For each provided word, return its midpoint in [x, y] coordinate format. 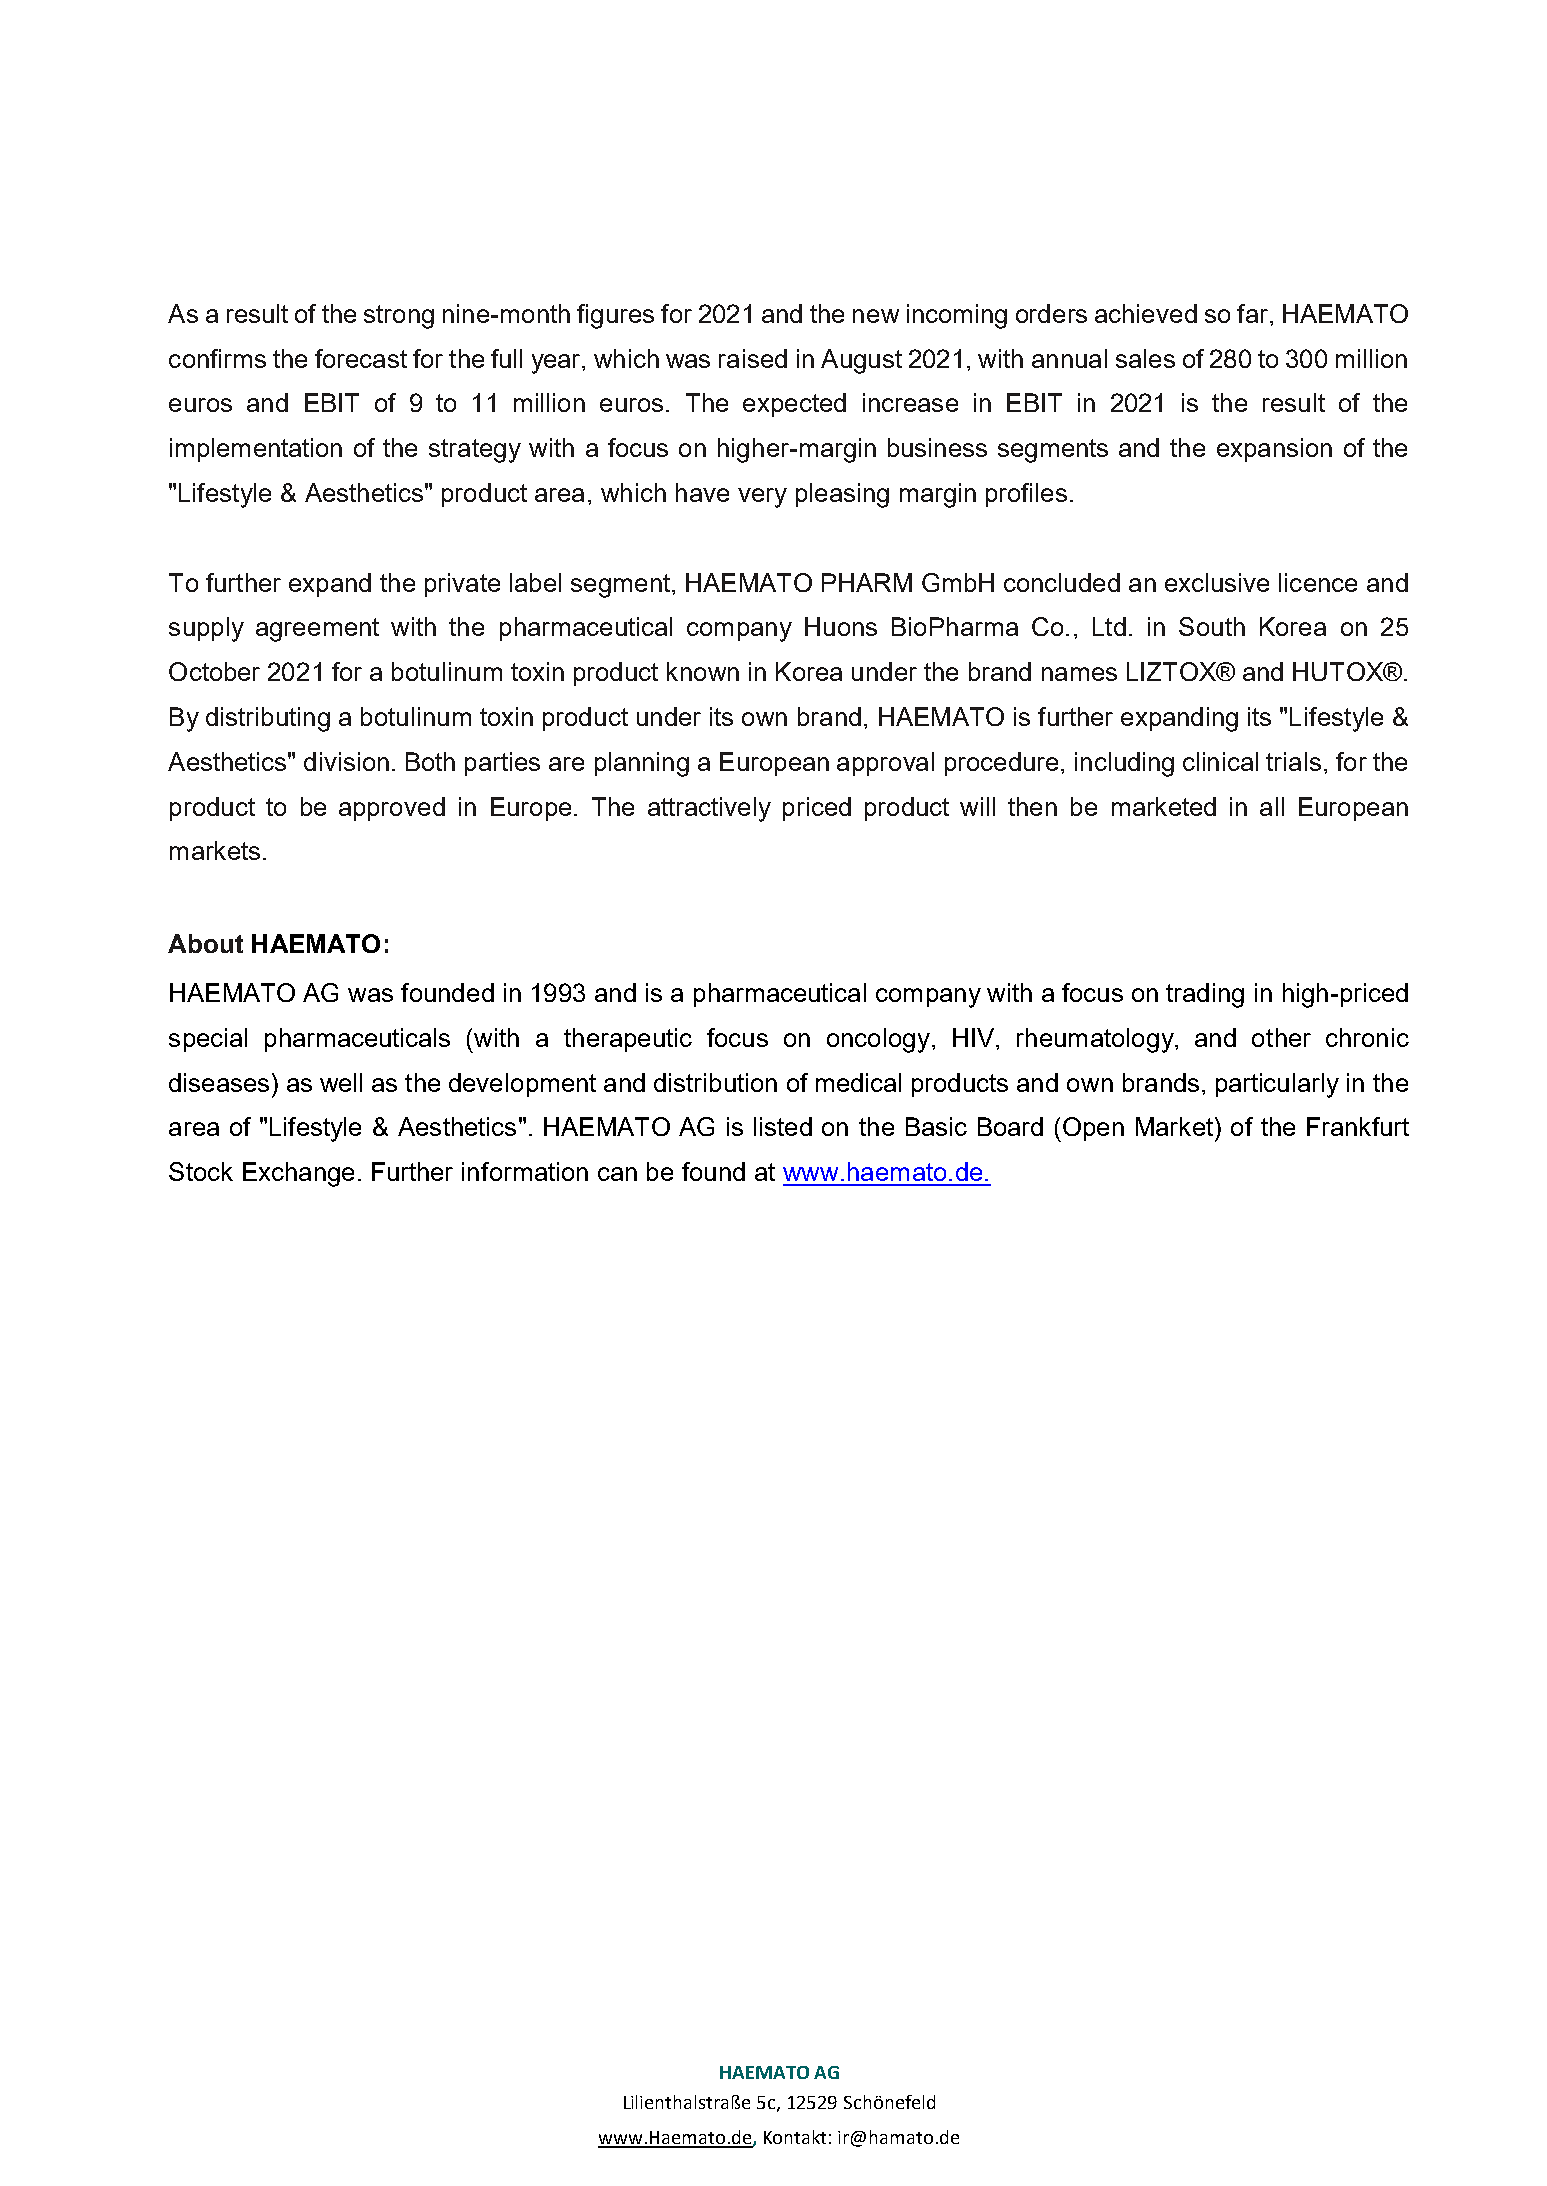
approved [392, 809]
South [1212, 626]
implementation [256, 450]
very [762, 498]
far [1254, 313]
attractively [709, 809]
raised [753, 358]
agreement [317, 630]
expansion [1274, 450]
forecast [361, 358]
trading [1205, 995]
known [703, 671]
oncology [878, 1040]
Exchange [298, 1174]
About [205, 943]
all [1272, 806]
